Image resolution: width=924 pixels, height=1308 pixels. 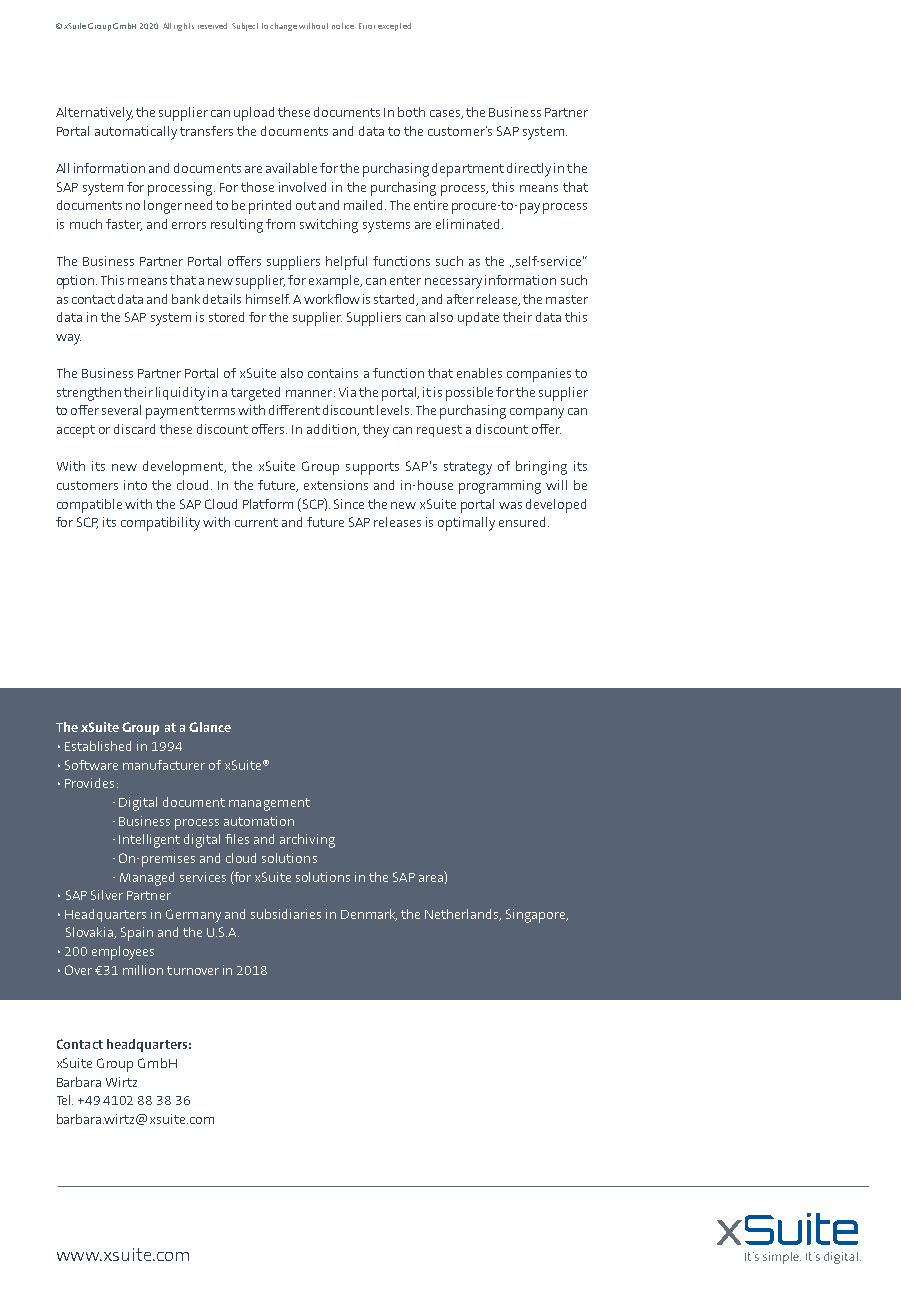 What do you see at coordinates (336, 485) in the screenshot?
I see `extensions` at bounding box center [336, 485].
